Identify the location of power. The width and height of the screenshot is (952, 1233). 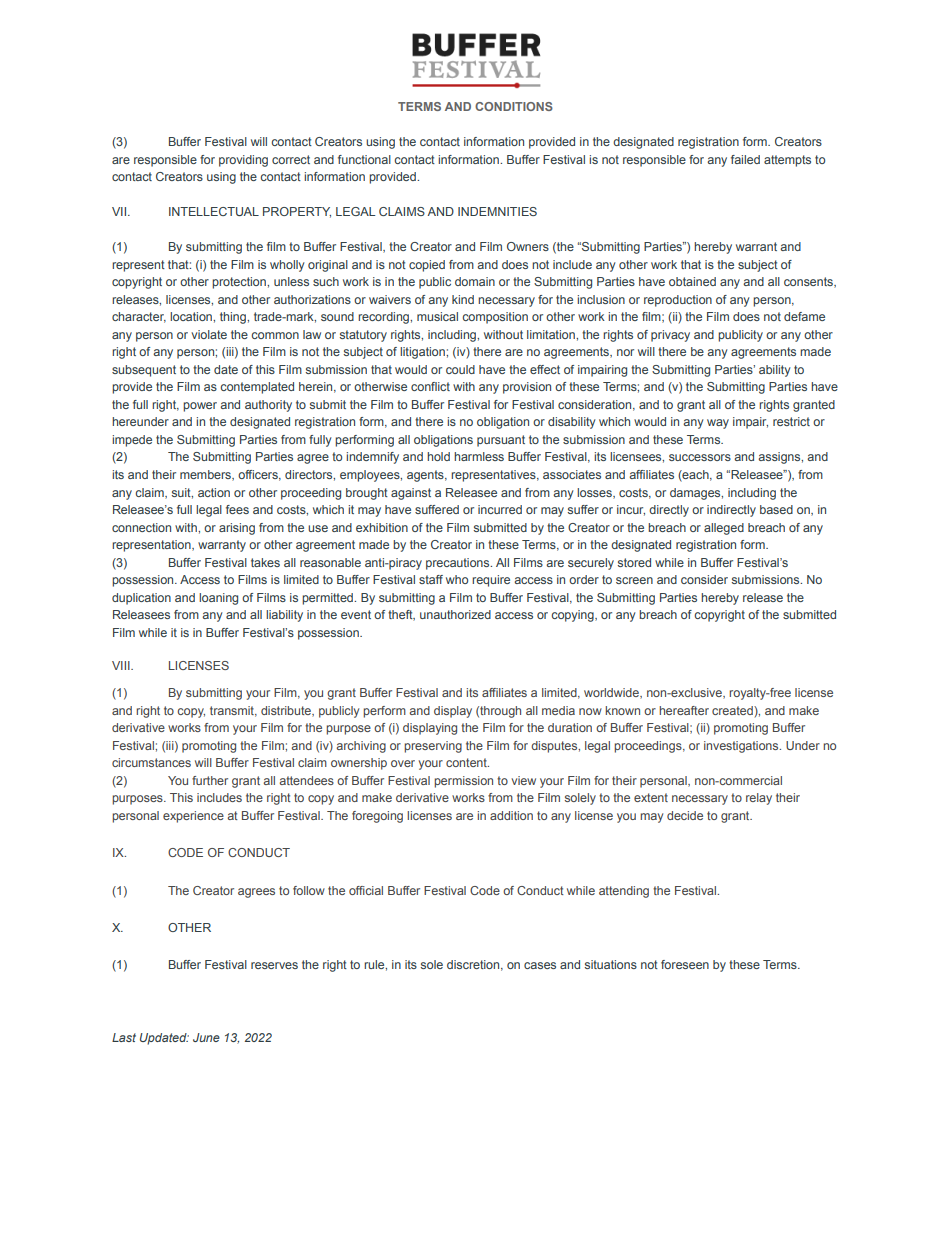
(200, 407).
